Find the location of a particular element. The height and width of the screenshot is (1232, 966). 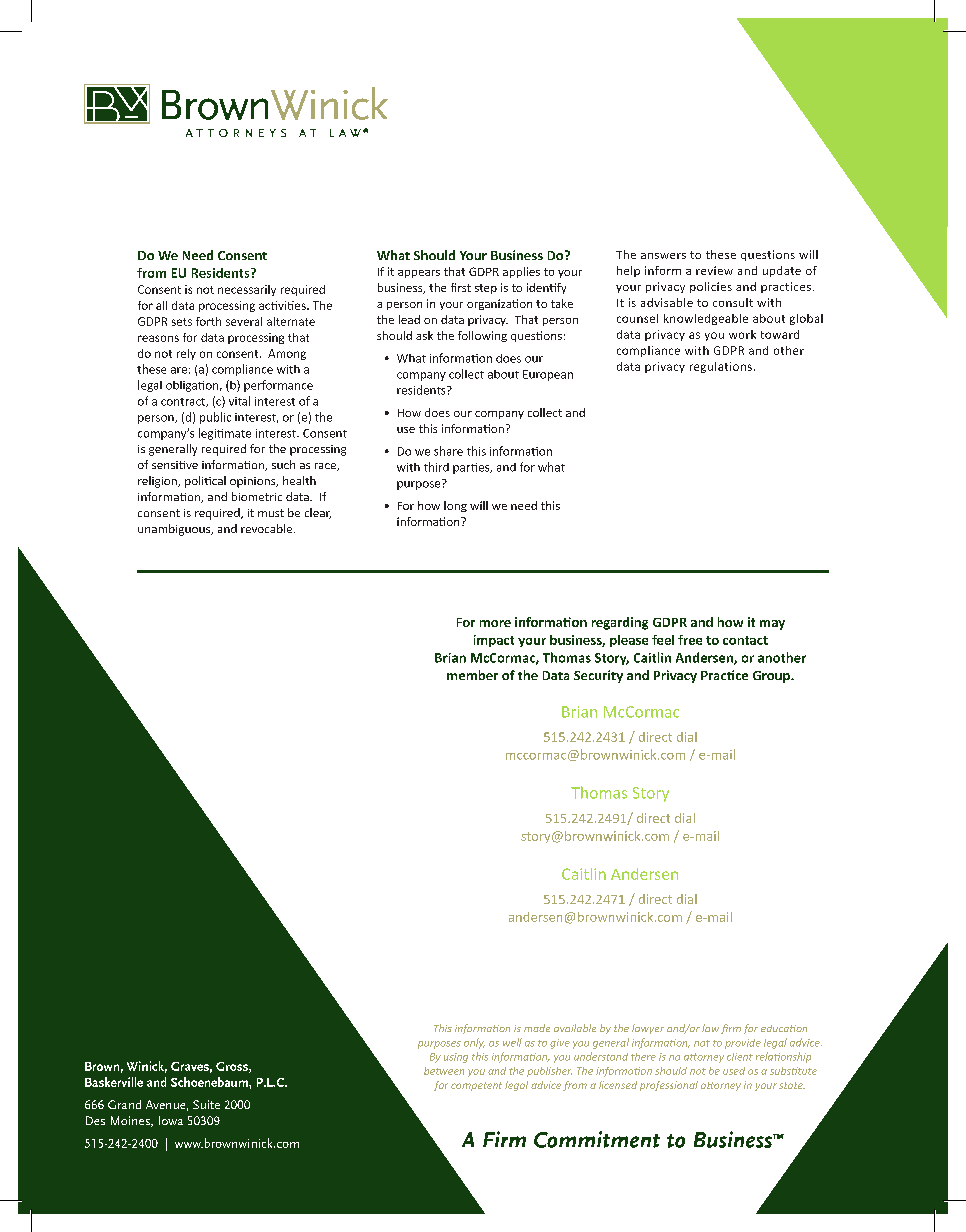

unambiguous is located at coordinates (175, 530).
